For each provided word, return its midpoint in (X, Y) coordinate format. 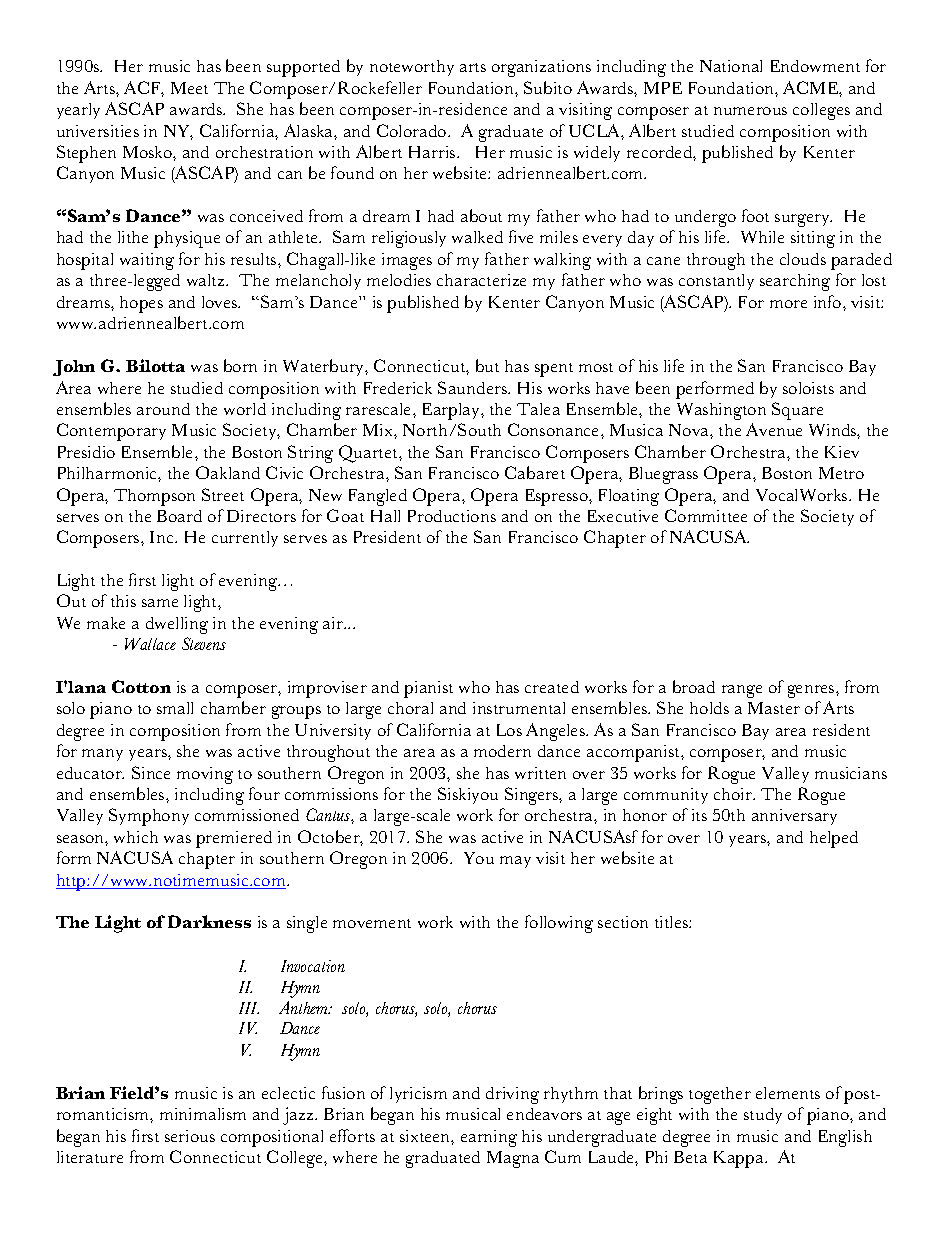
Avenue (774, 429)
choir (734, 794)
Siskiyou (468, 795)
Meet (189, 88)
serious (190, 1136)
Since (151, 772)
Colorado (413, 130)
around (163, 409)
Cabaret (535, 472)
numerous (750, 111)
